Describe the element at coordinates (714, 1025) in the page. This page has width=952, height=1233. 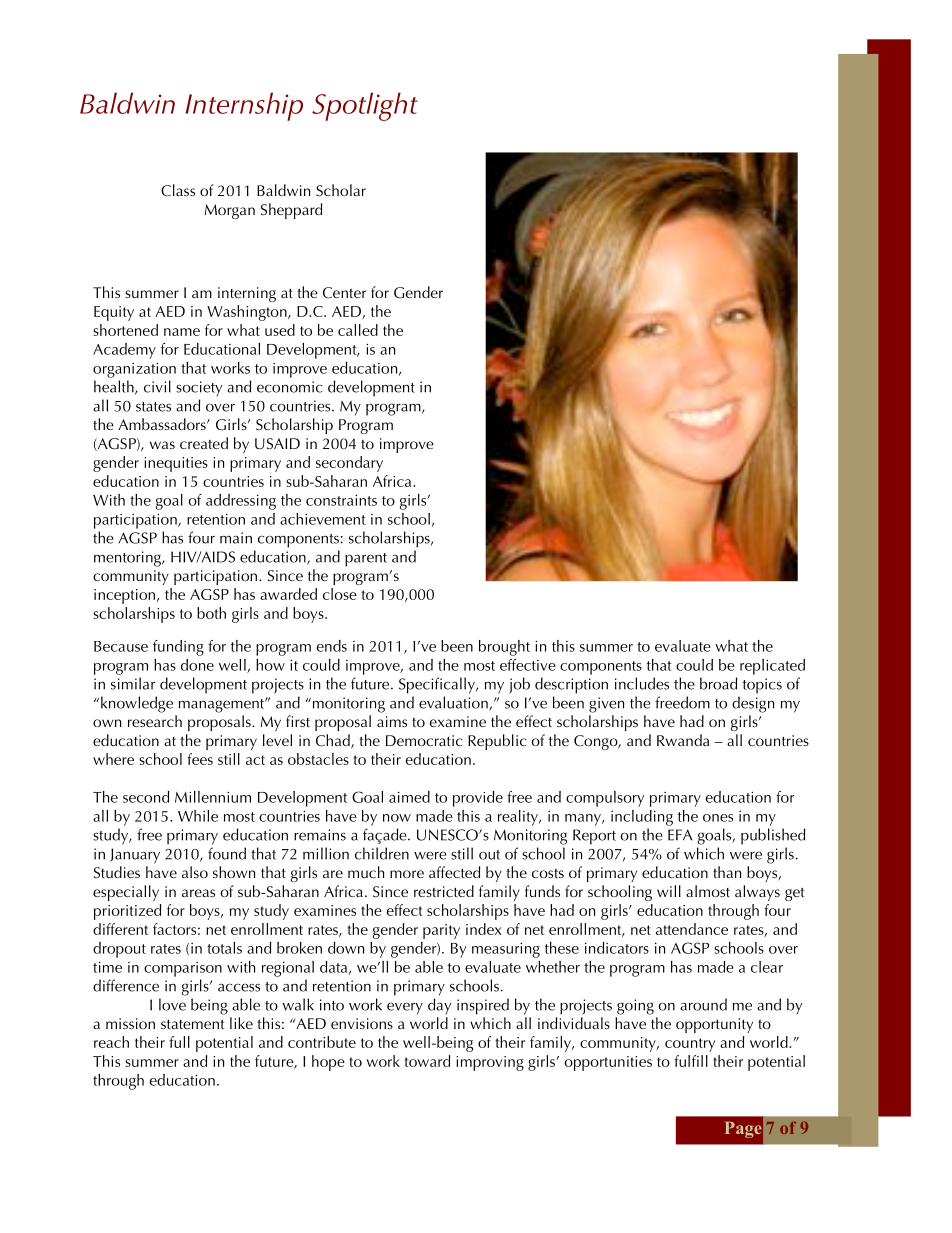
I see `opportunity` at that location.
